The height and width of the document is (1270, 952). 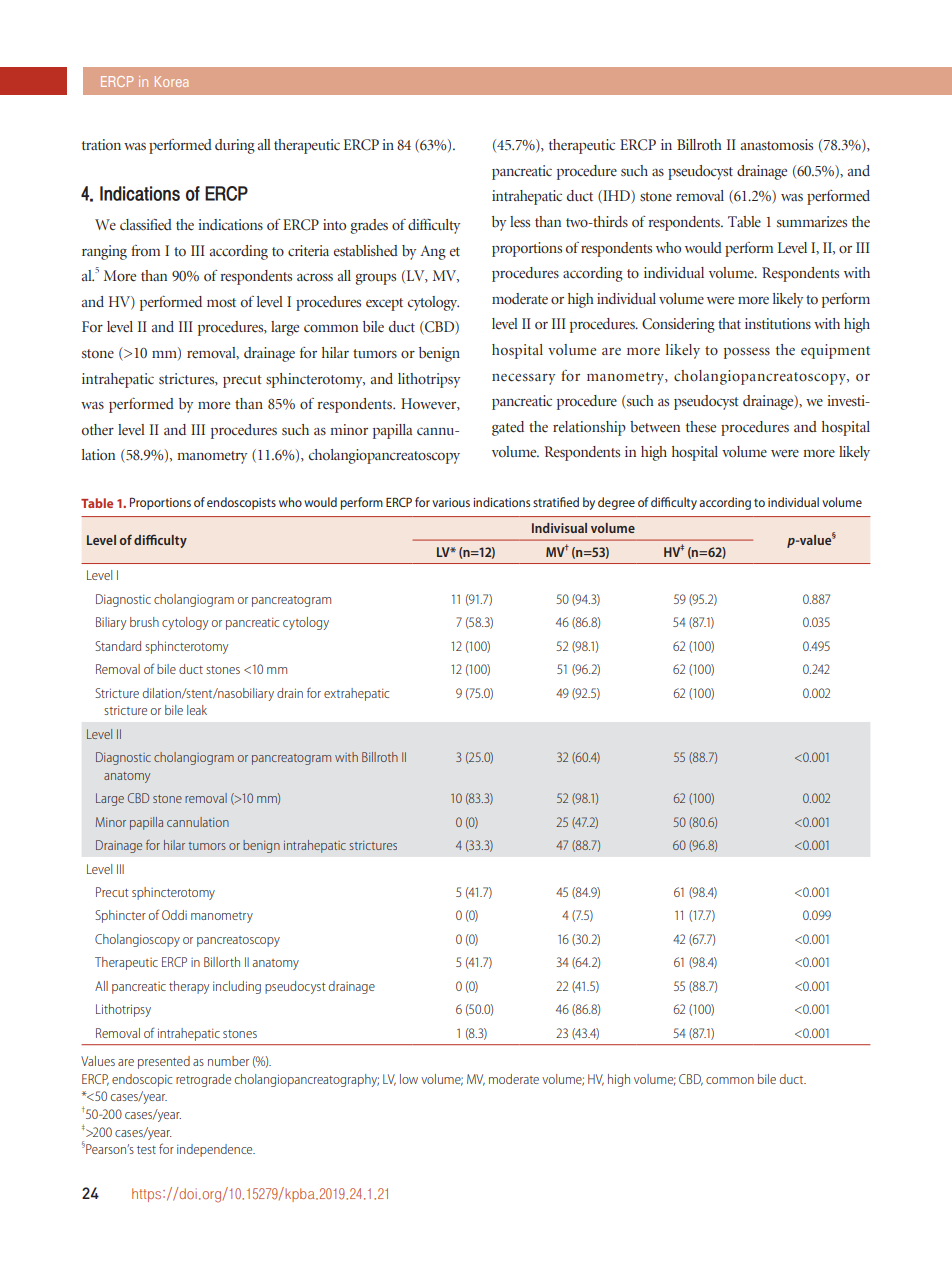 What do you see at coordinates (520, 222) in the document?
I see `less` at bounding box center [520, 222].
